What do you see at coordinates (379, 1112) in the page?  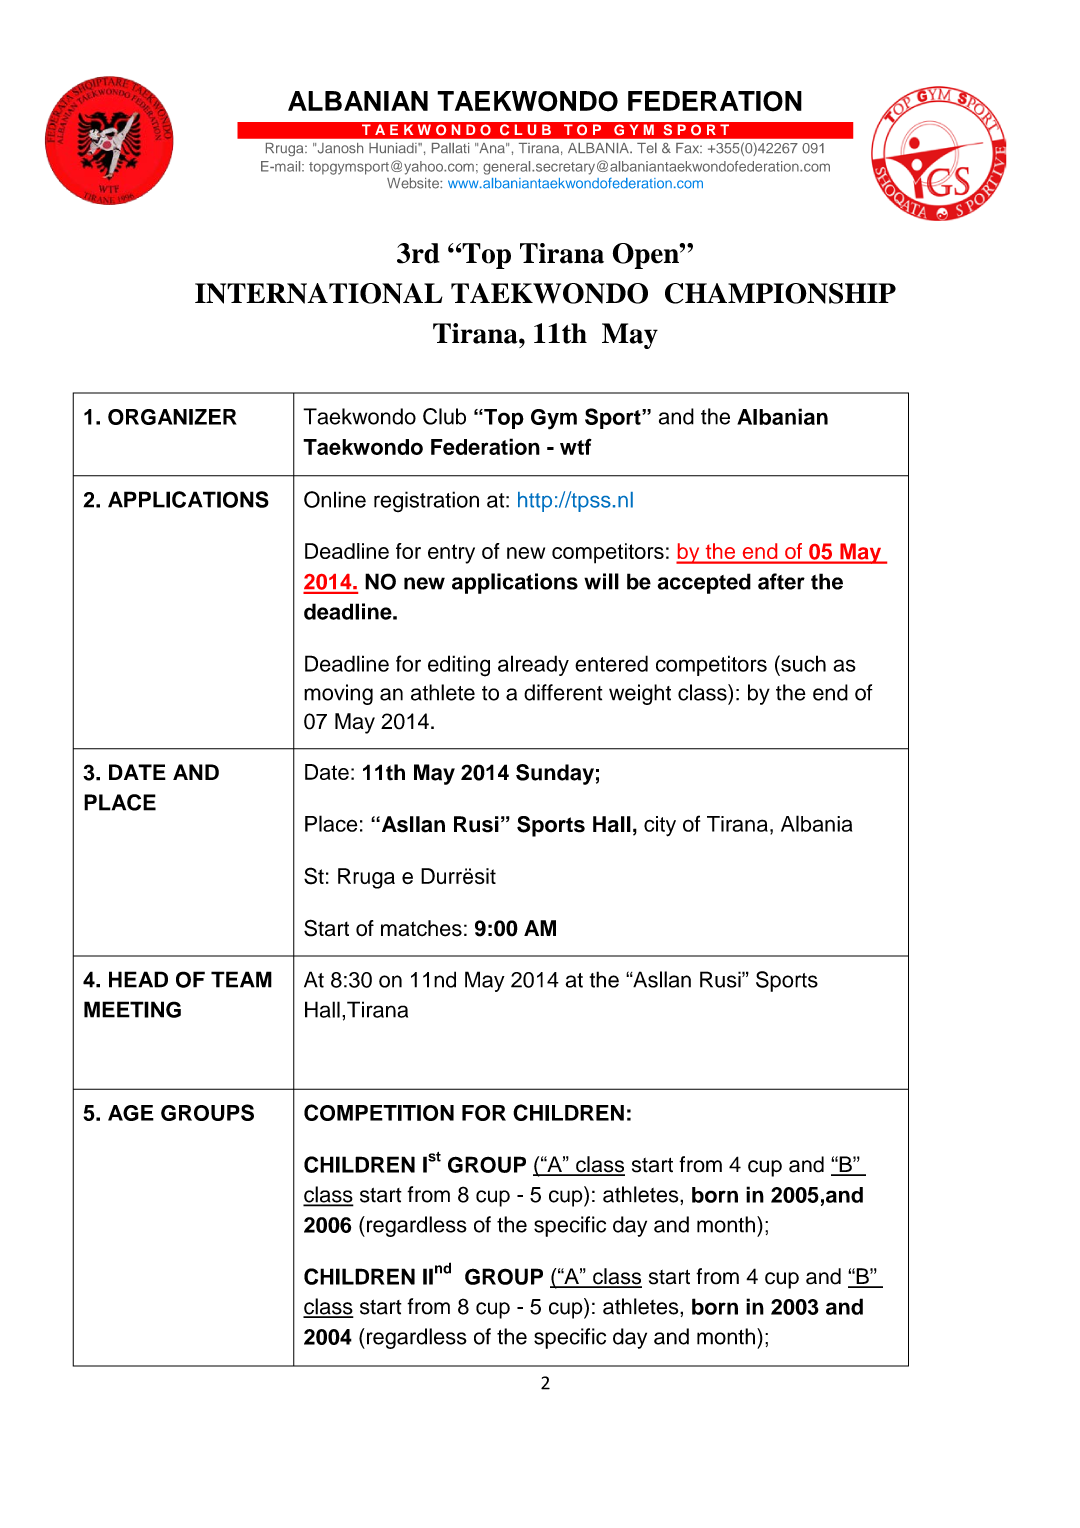 I see `COMPETITION` at bounding box center [379, 1112].
